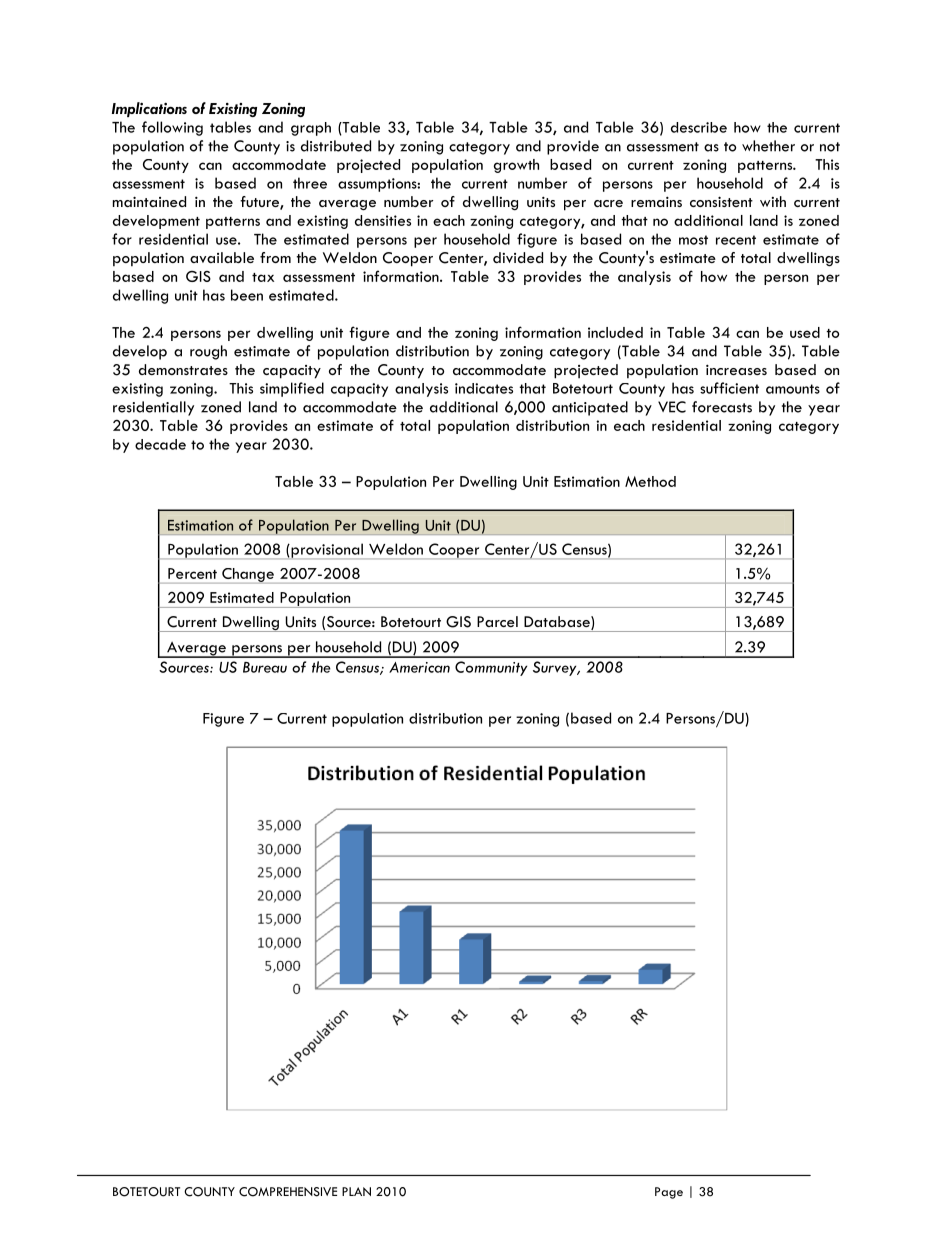  What do you see at coordinates (172, 128) in the image?
I see `following` at bounding box center [172, 128].
